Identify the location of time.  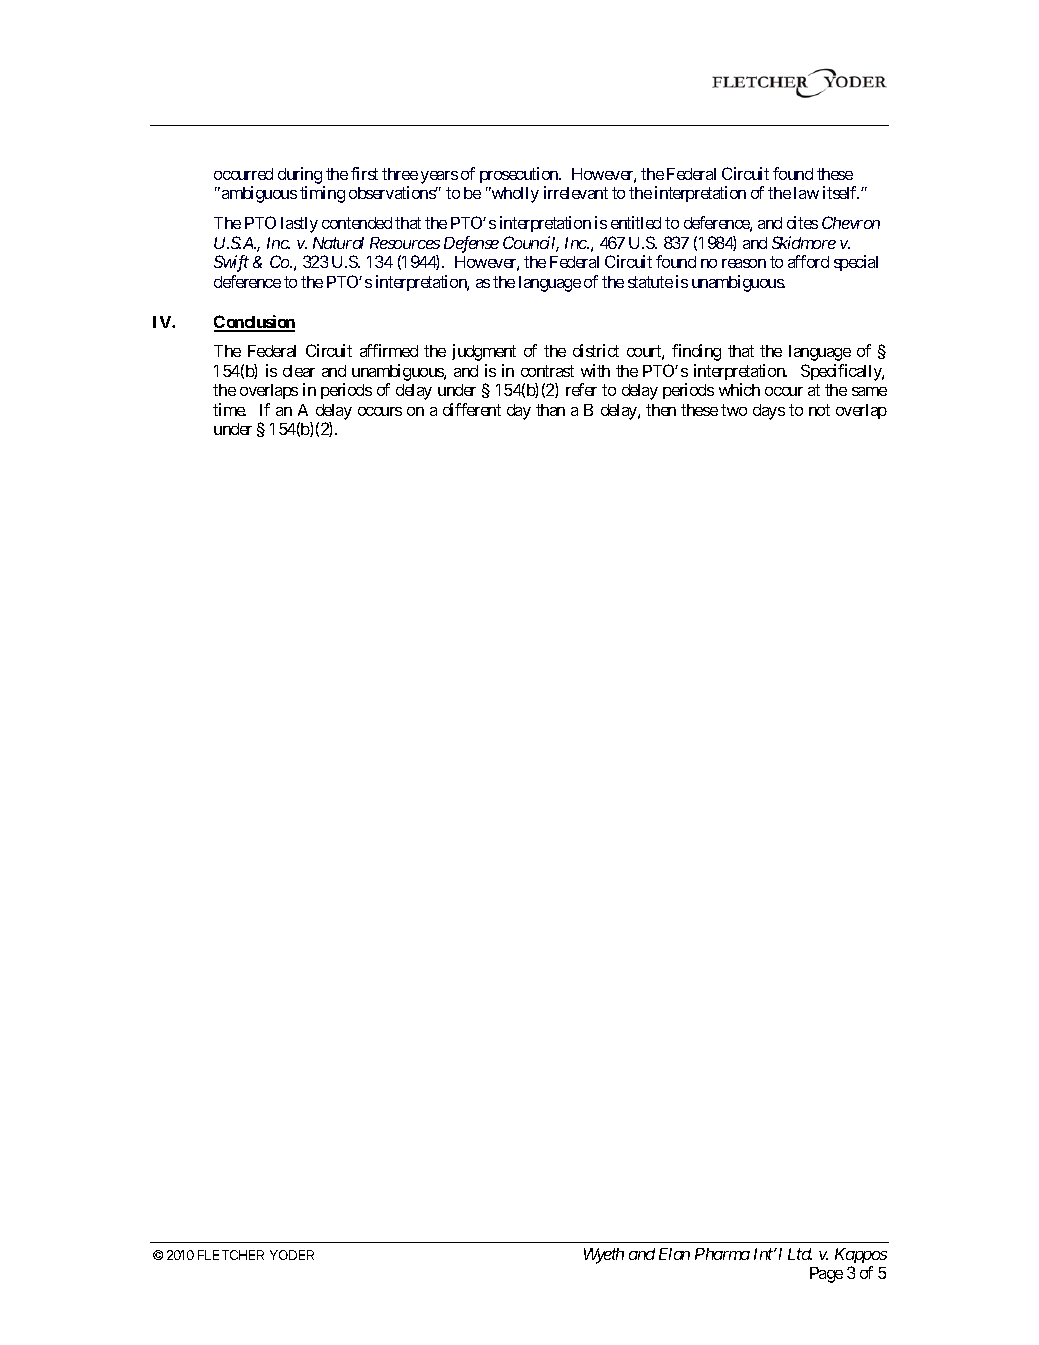
(229, 409).
